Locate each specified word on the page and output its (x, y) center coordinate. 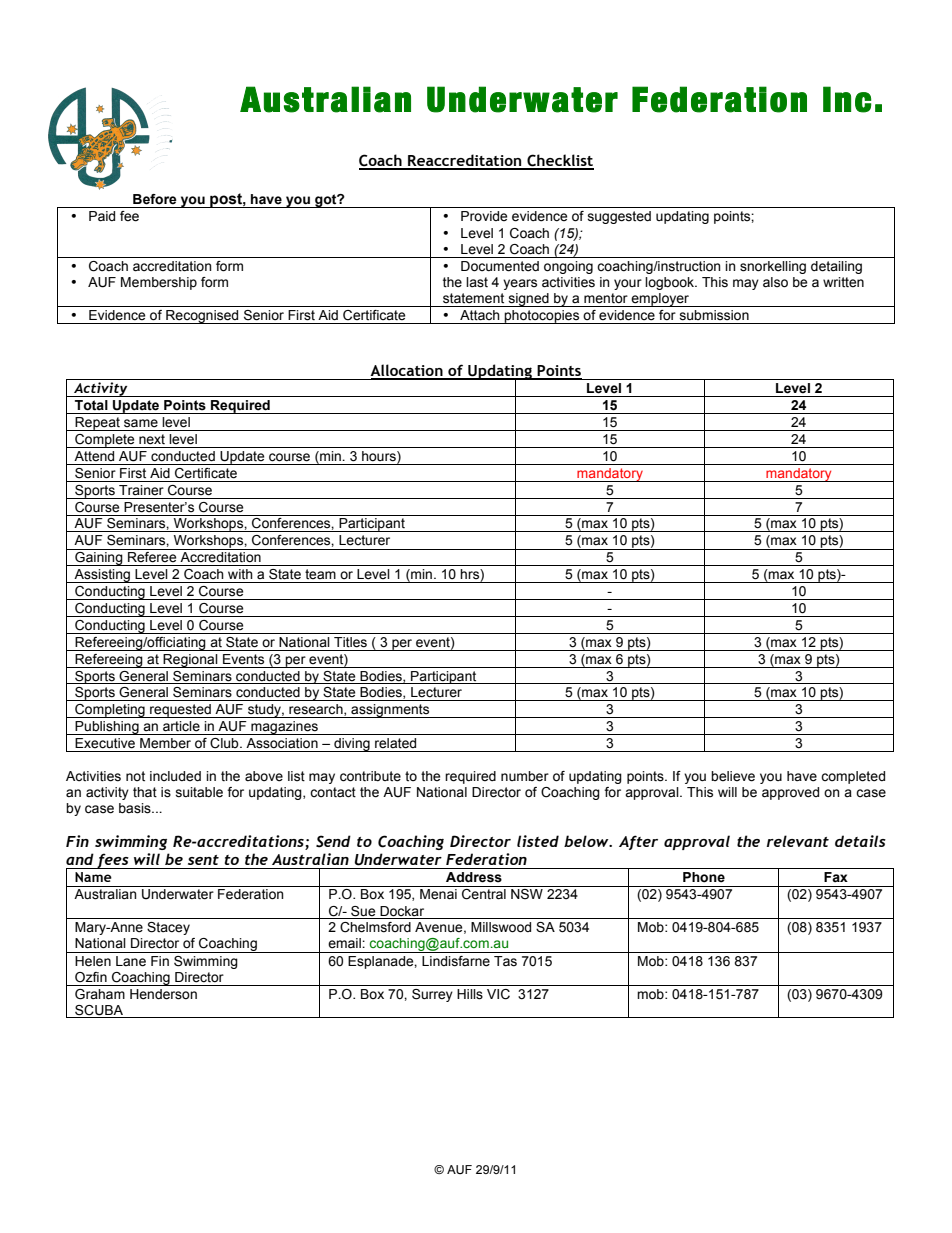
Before (155, 199)
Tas (505, 961)
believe (733, 776)
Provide (484, 216)
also (775, 282)
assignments (390, 711)
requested (180, 711)
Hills (470, 994)
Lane (131, 961)
